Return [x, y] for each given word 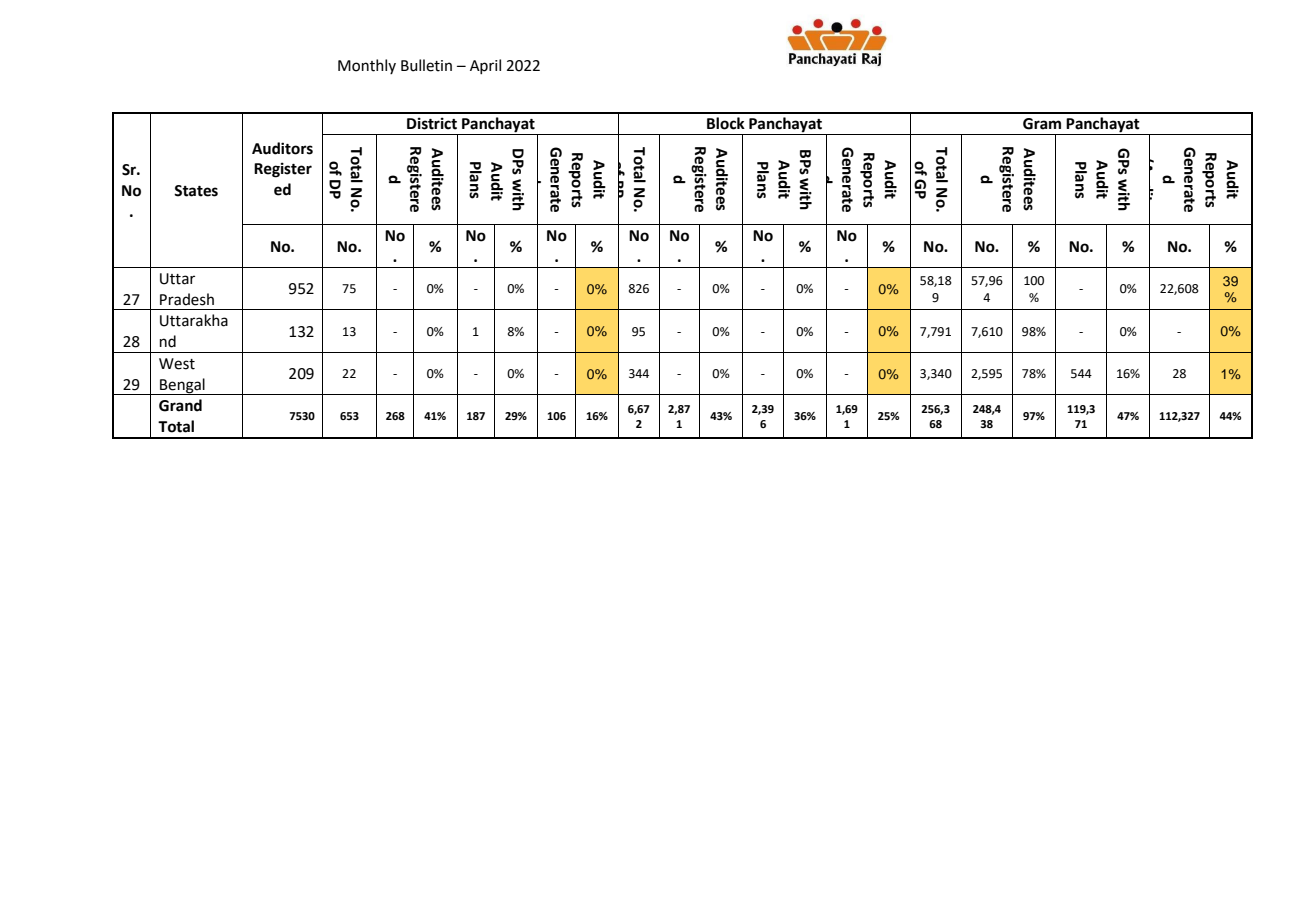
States [196, 191]
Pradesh [187, 299]
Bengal [182, 386]
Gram [1042, 124]
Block [726, 123]
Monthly [367, 66]
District [432, 123]
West [177, 364]
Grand [180, 405]
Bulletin [426, 65]
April [485, 66]
